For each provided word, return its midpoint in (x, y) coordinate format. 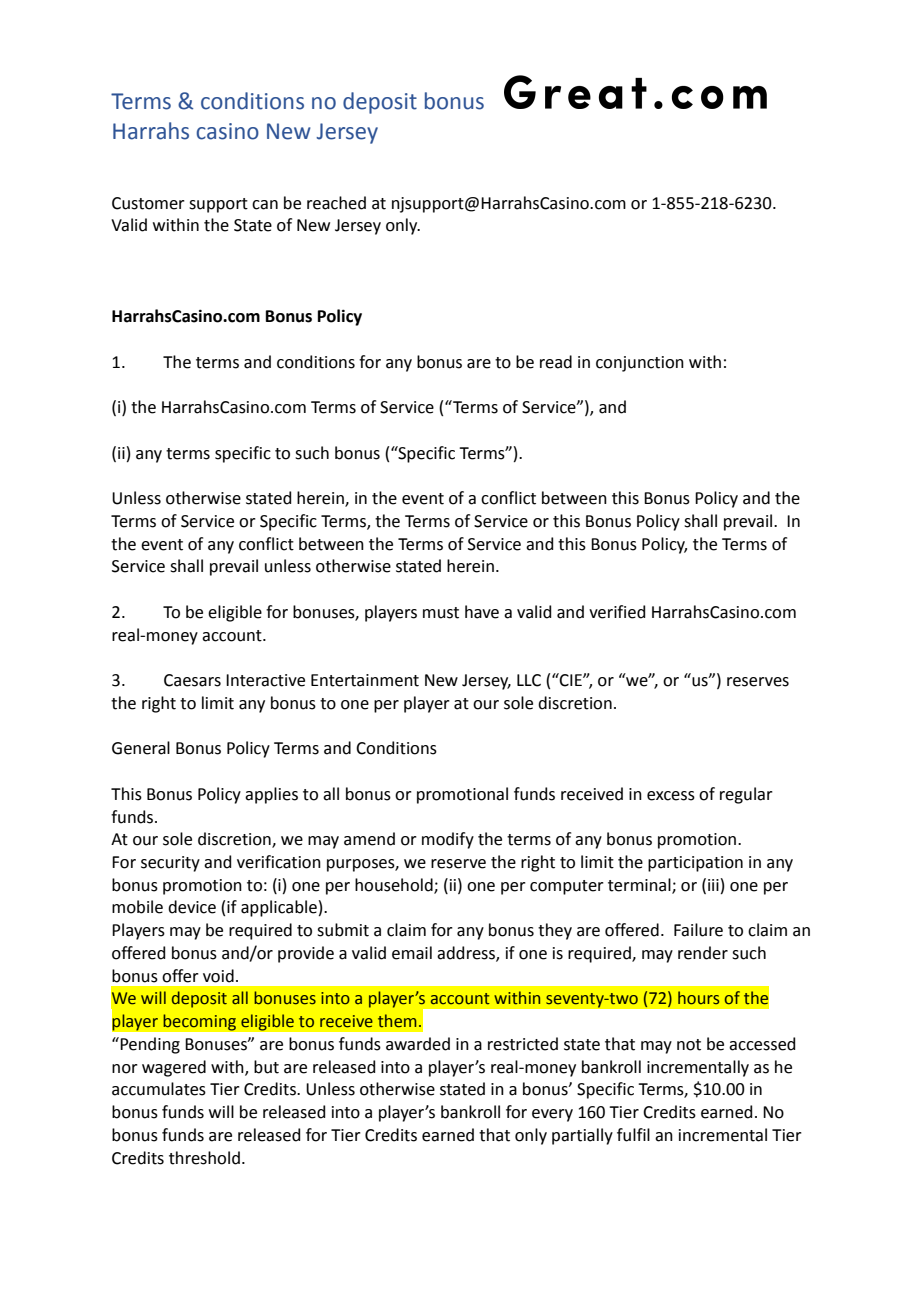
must (441, 613)
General (141, 748)
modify (448, 840)
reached (336, 203)
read (556, 362)
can (265, 205)
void (218, 976)
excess (671, 796)
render (703, 953)
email (412, 953)
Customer (148, 203)
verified (617, 612)
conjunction (640, 364)
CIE (571, 680)
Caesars (192, 680)
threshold (204, 1158)
